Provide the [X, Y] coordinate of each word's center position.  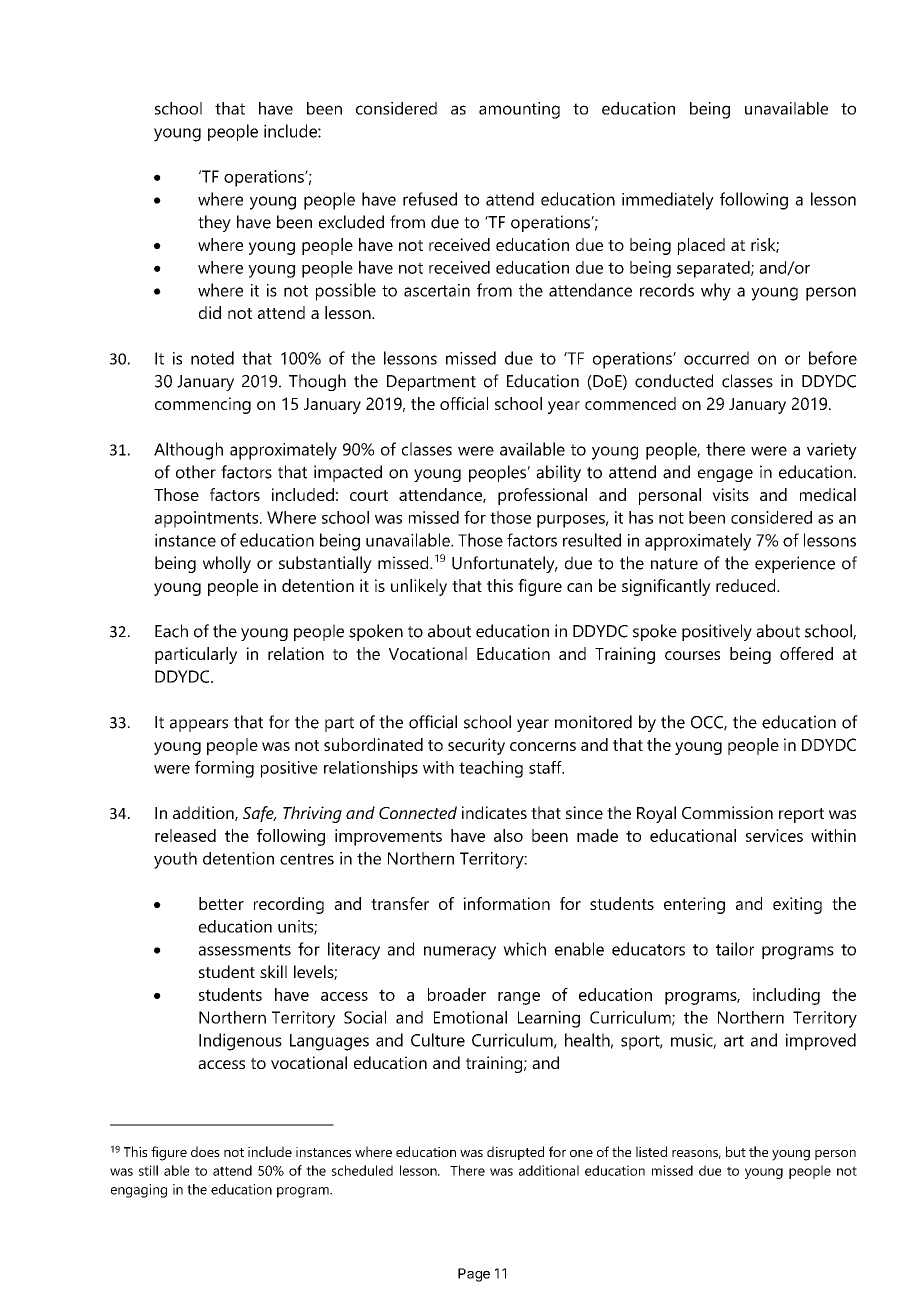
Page [474, 1275]
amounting [519, 110]
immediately [668, 201]
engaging [139, 1191]
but [736, 1151]
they [214, 223]
